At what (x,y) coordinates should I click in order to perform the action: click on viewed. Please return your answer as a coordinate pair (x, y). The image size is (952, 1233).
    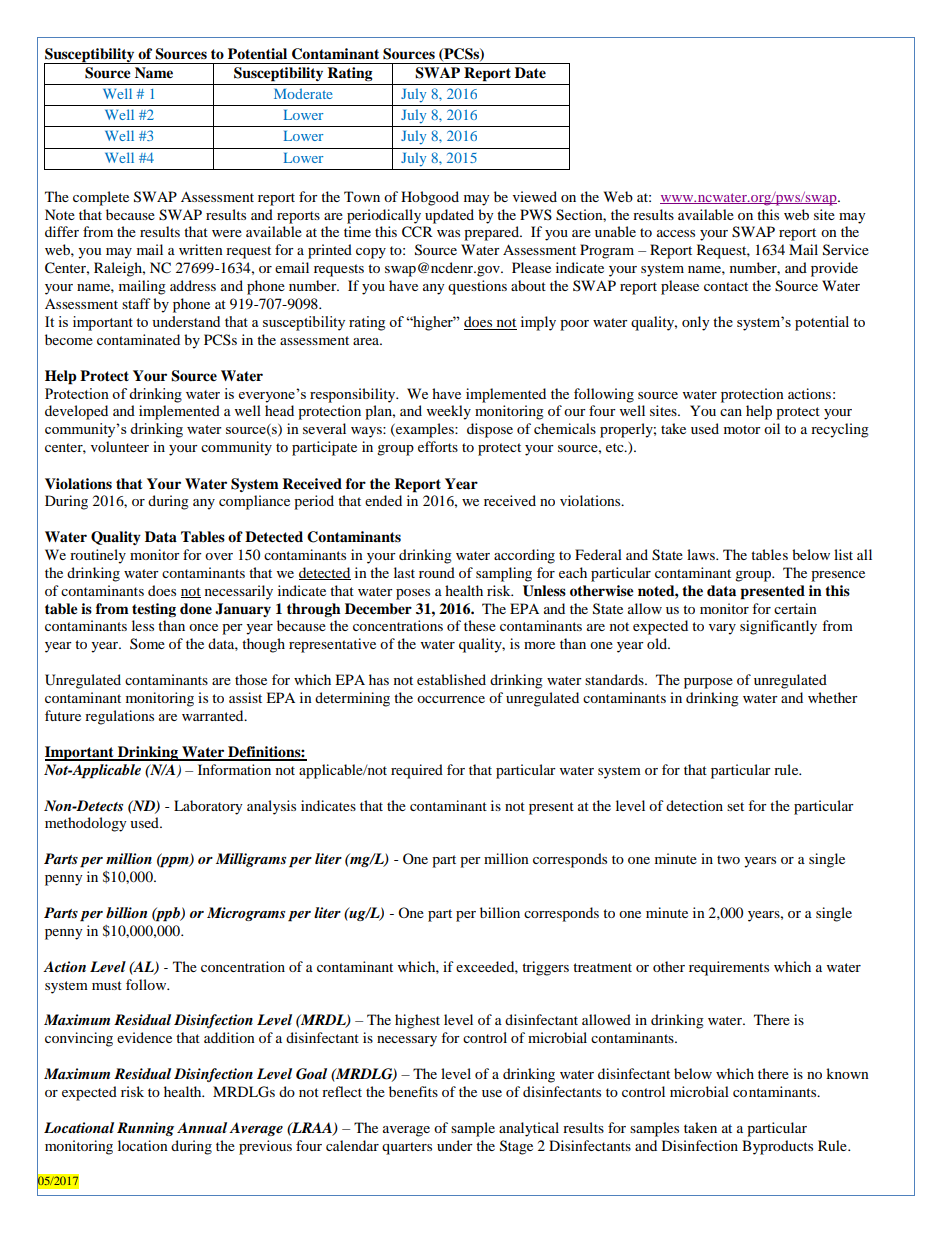
    Looking at the image, I should click on (535, 196).
